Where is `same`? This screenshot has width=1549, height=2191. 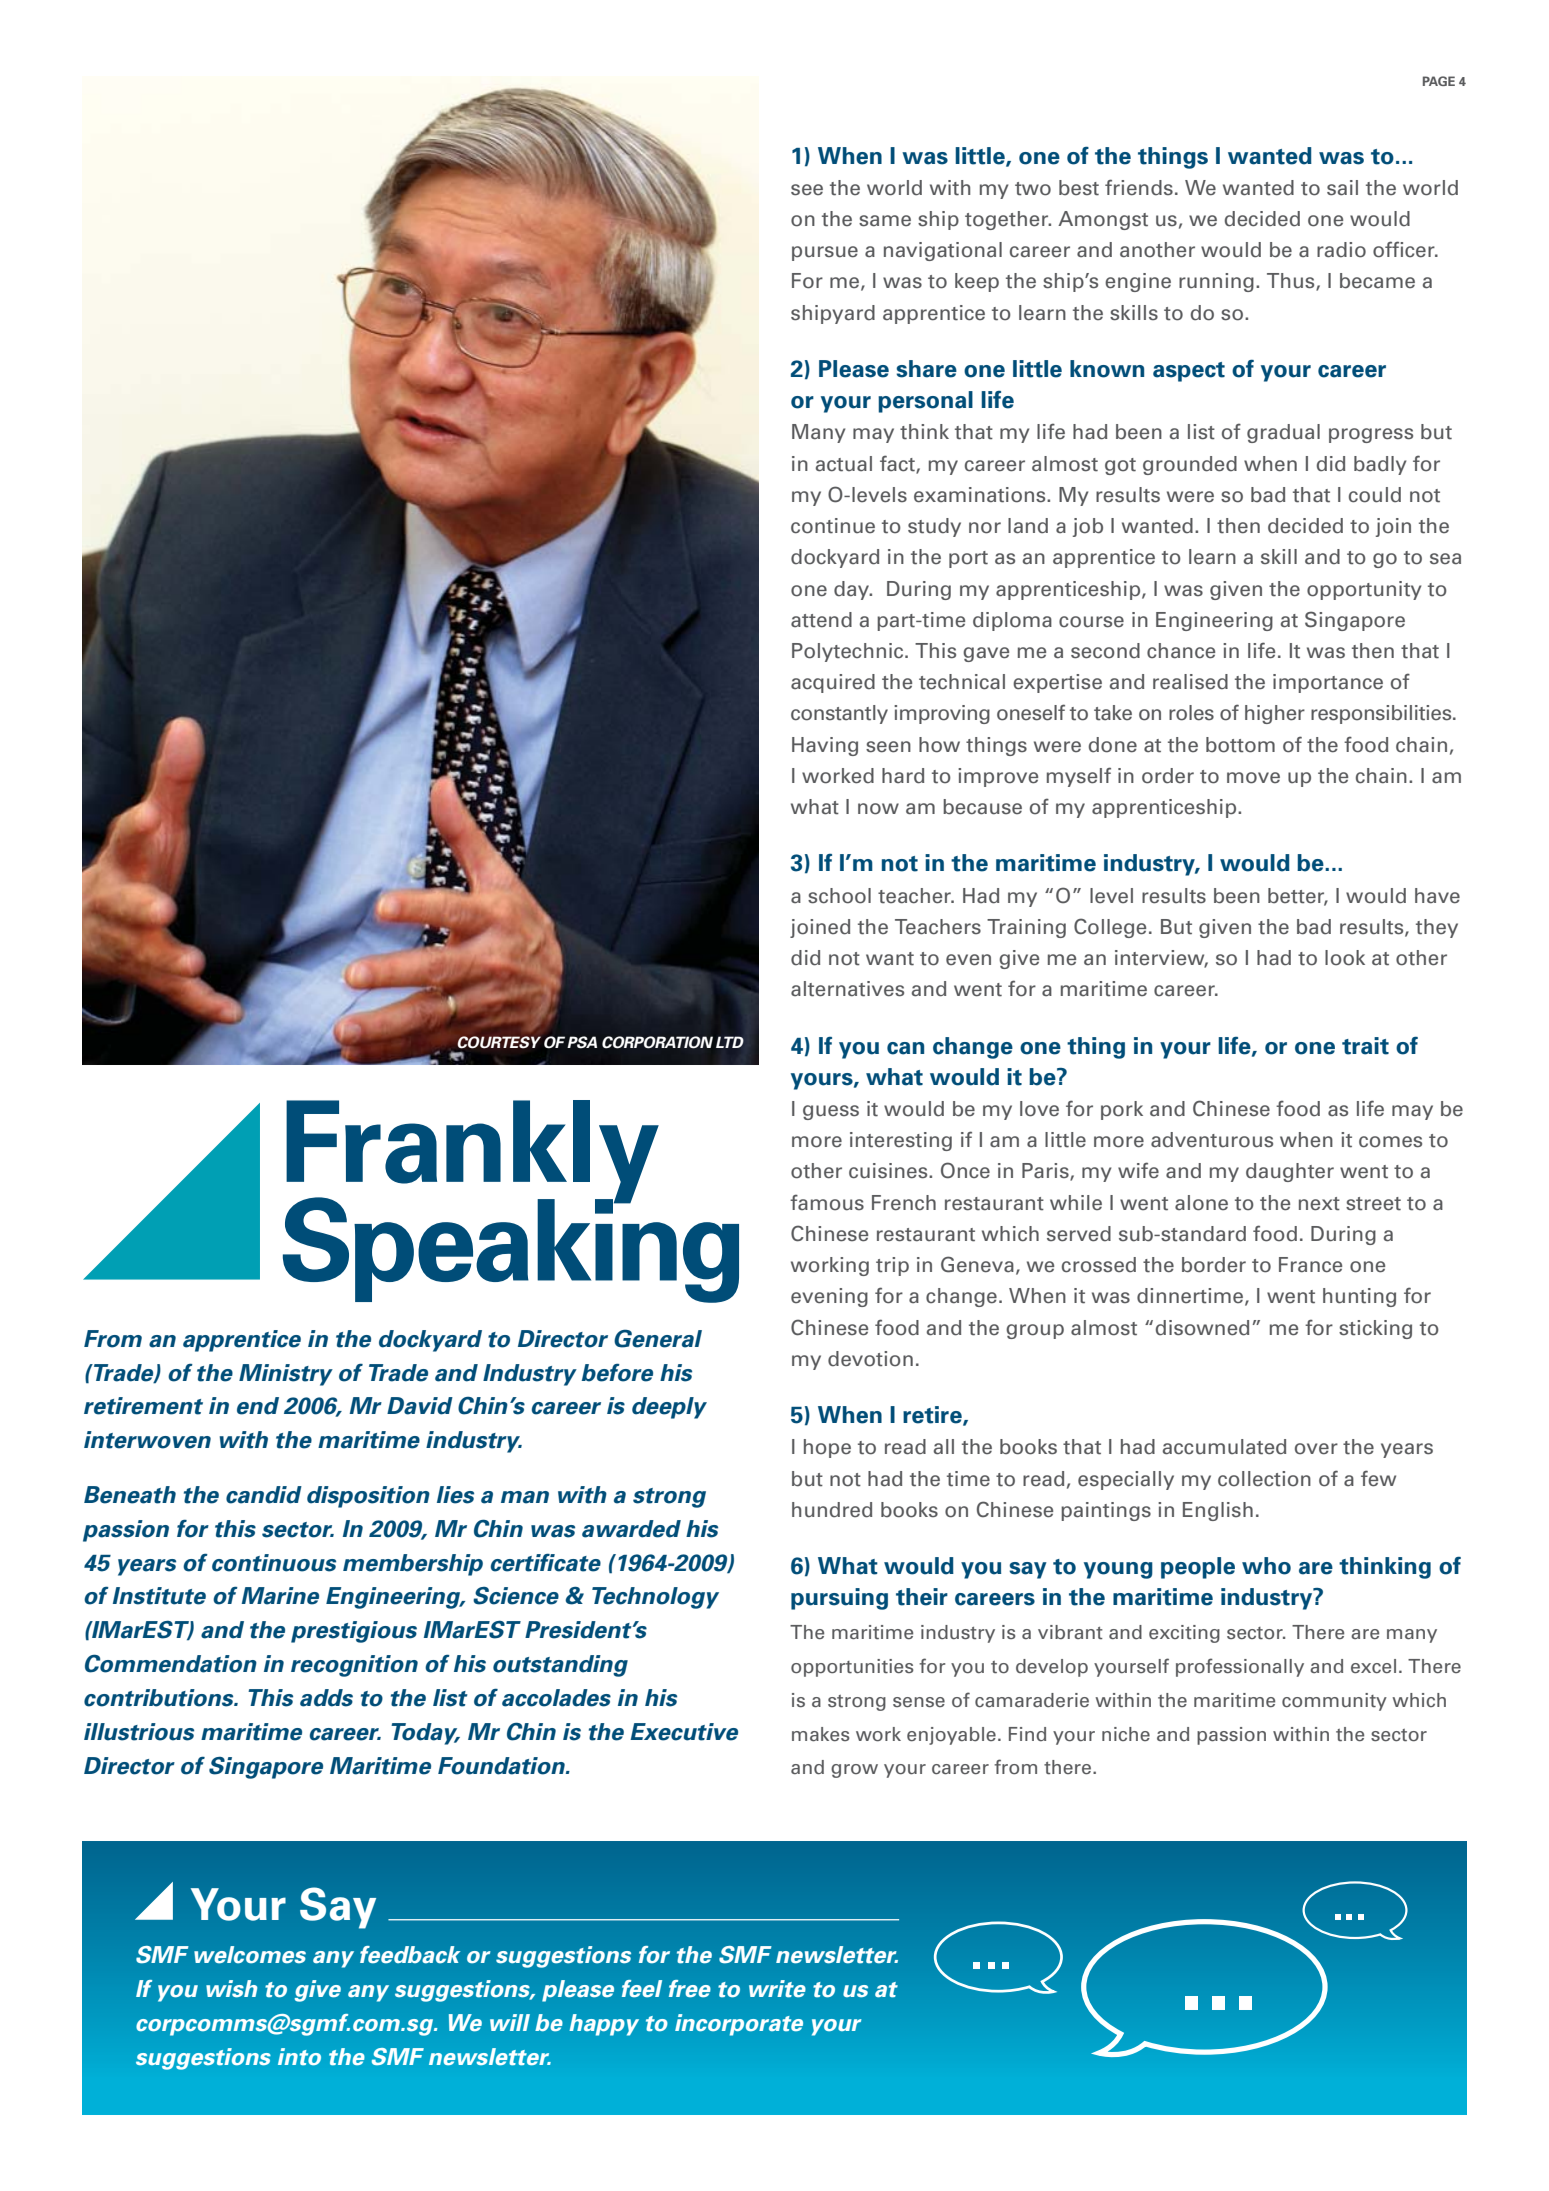 same is located at coordinates (885, 221).
